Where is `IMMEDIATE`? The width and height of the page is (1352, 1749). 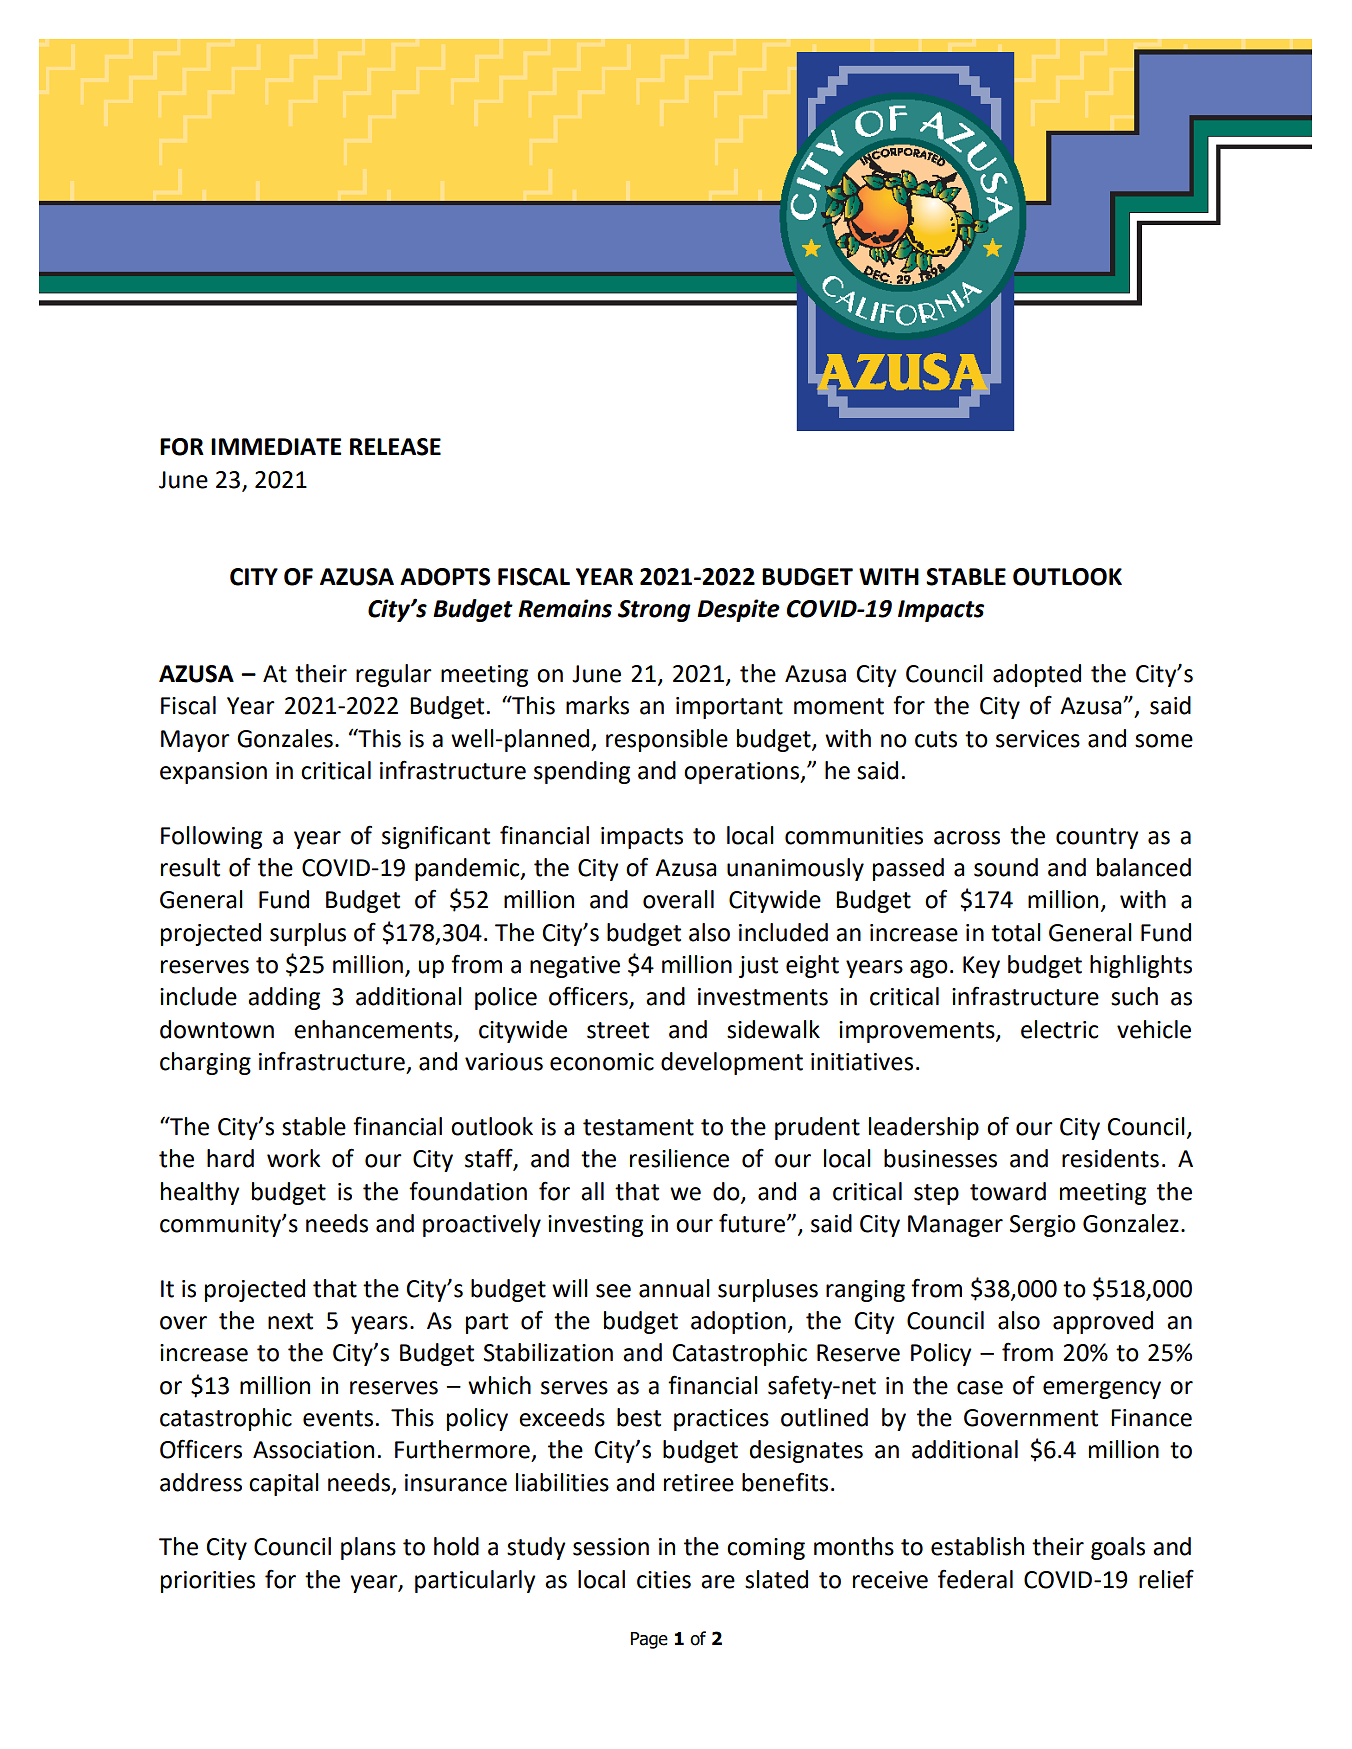
IMMEDIATE is located at coordinates (276, 446).
